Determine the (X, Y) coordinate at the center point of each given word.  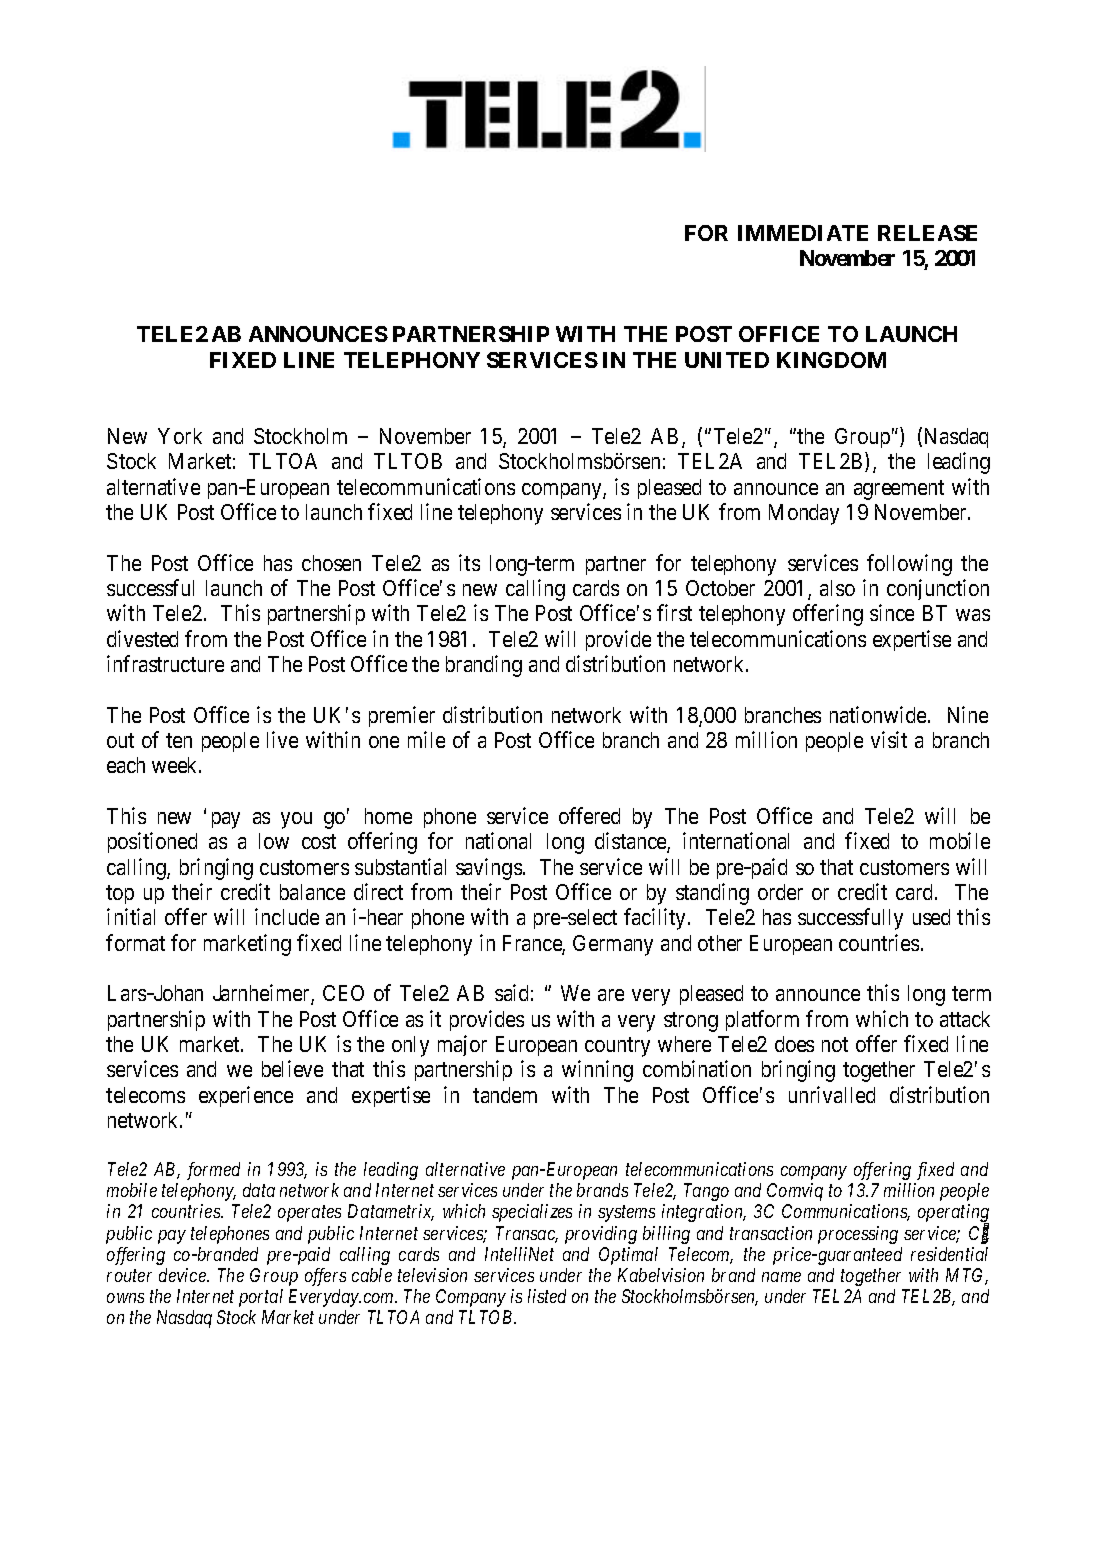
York (180, 436)
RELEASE (927, 233)
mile (426, 739)
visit (889, 739)
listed (547, 1296)
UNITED (727, 360)
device (183, 1275)
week (176, 765)
